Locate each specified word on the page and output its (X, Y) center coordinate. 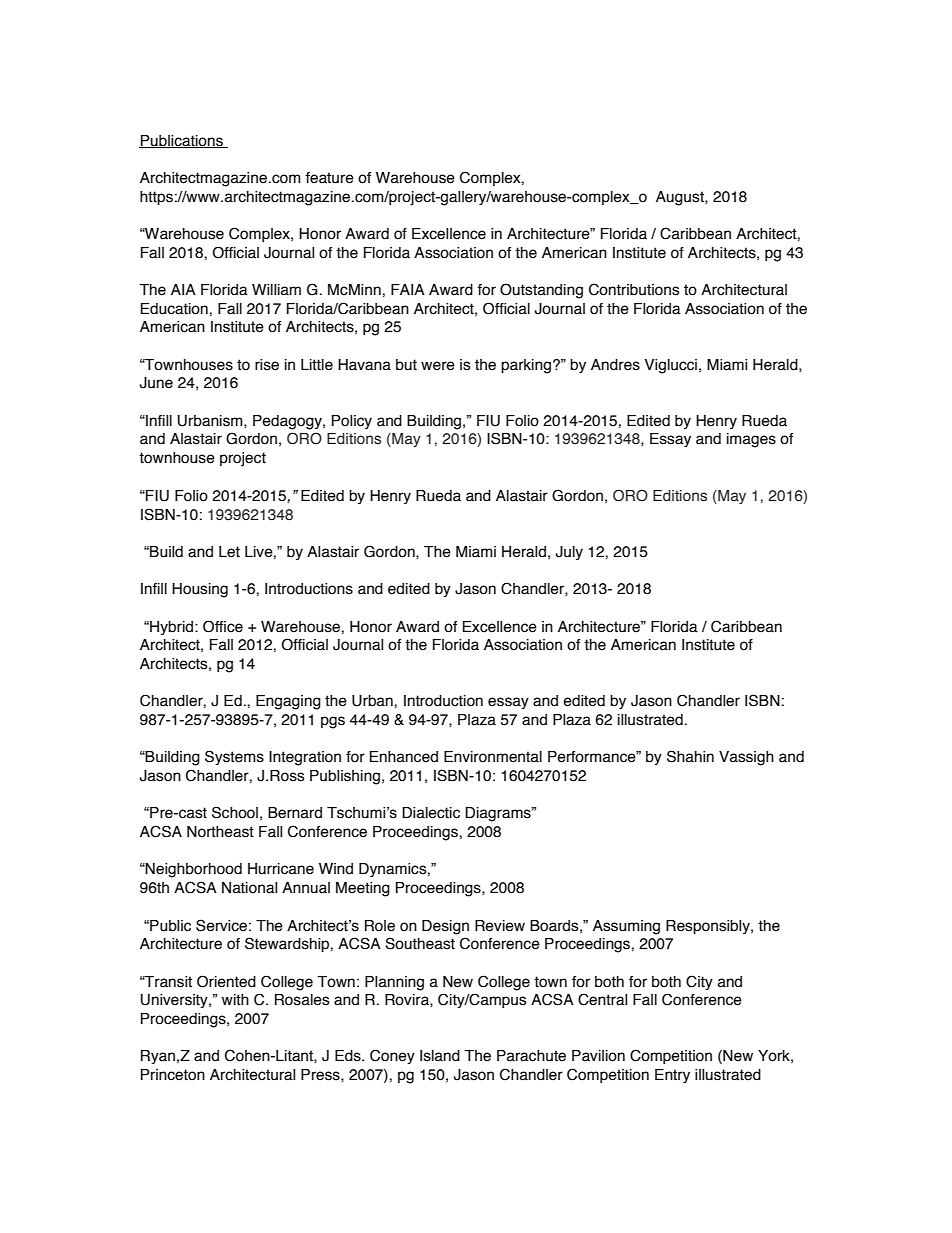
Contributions (634, 289)
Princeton (173, 1075)
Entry (672, 1076)
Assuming (626, 927)
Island (440, 1056)
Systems (234, 757)
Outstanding (541, 291)
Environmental (493, 757)
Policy (352, 422)
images (751, 440)
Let (229, 552)
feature (329, 178)
